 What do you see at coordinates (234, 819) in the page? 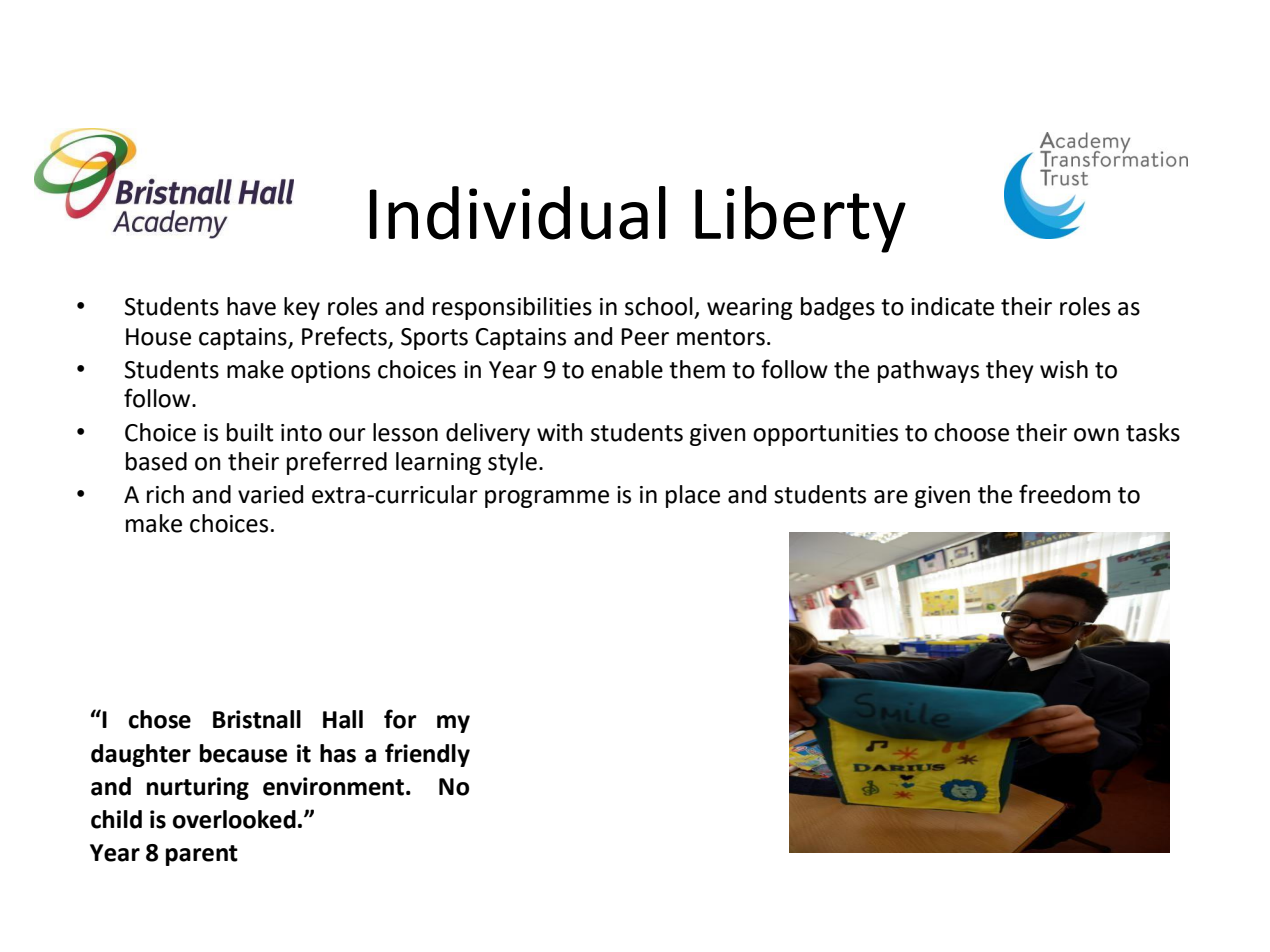
I see `overlooked` at bounding box center [234, 819].
